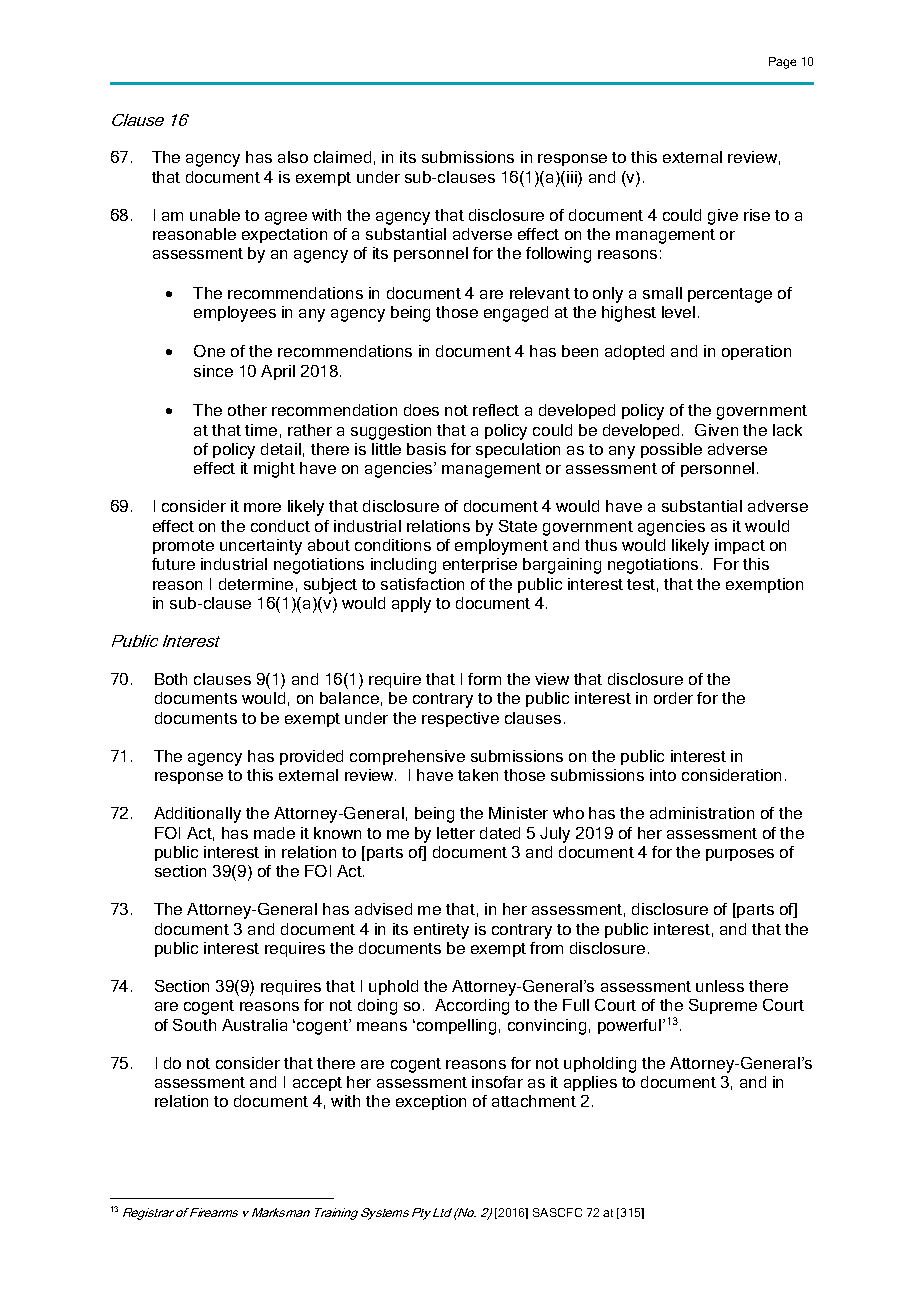  What do you see at coordinates (254, 1025) in the screenshot?
I see `Australia` at bounding box center [254, 1025].
